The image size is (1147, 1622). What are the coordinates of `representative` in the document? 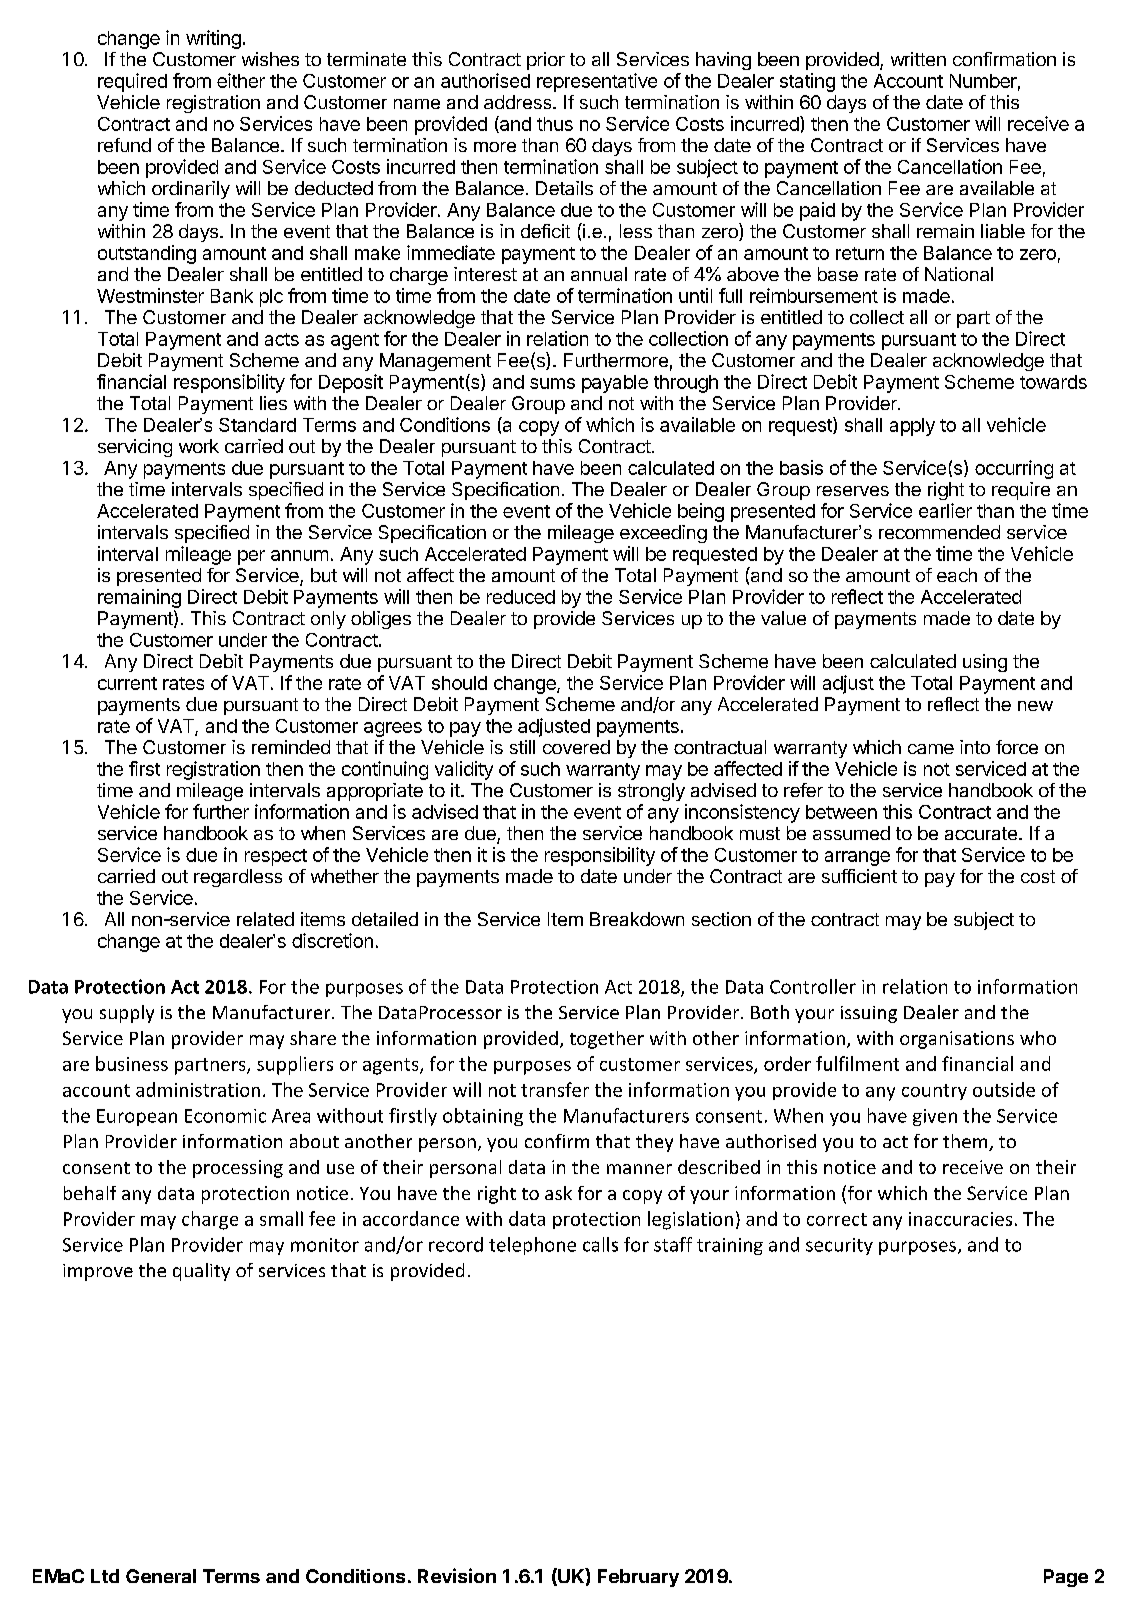 It's located at (597, 82).
